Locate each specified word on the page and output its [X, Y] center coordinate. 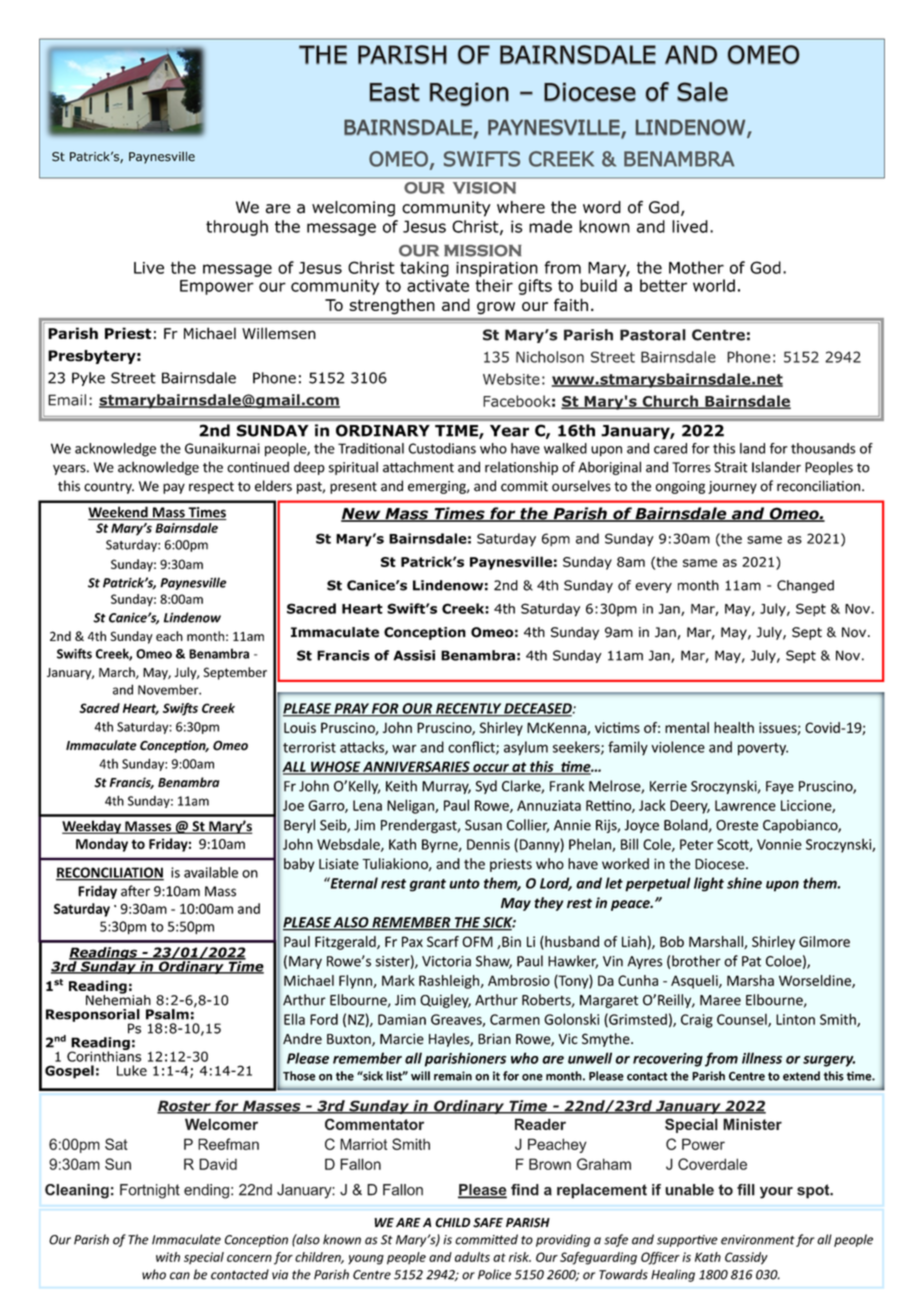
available [211, 872]
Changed [805, 586]
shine [744, 883]
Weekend [119, 513]
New [362, 515]
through [237, 228]
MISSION [483, 251]
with [168, 1257]
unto [464, 884]
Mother [696, 267]
